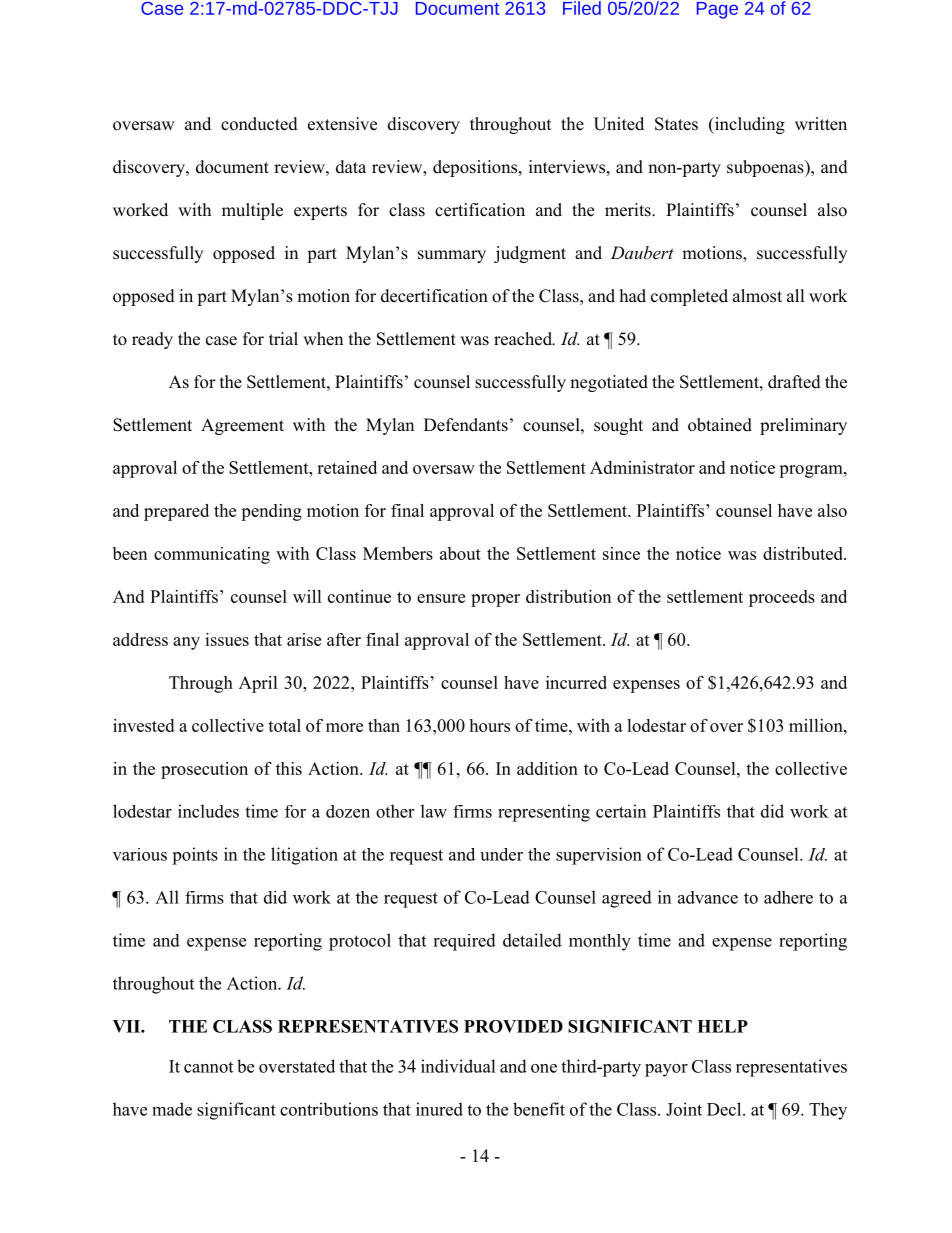 Image resolution: width=952 pixels, height=1233 pixels. Describe the element at coordinates (452, 256) in the screenshot. I see `summary` at that location.
